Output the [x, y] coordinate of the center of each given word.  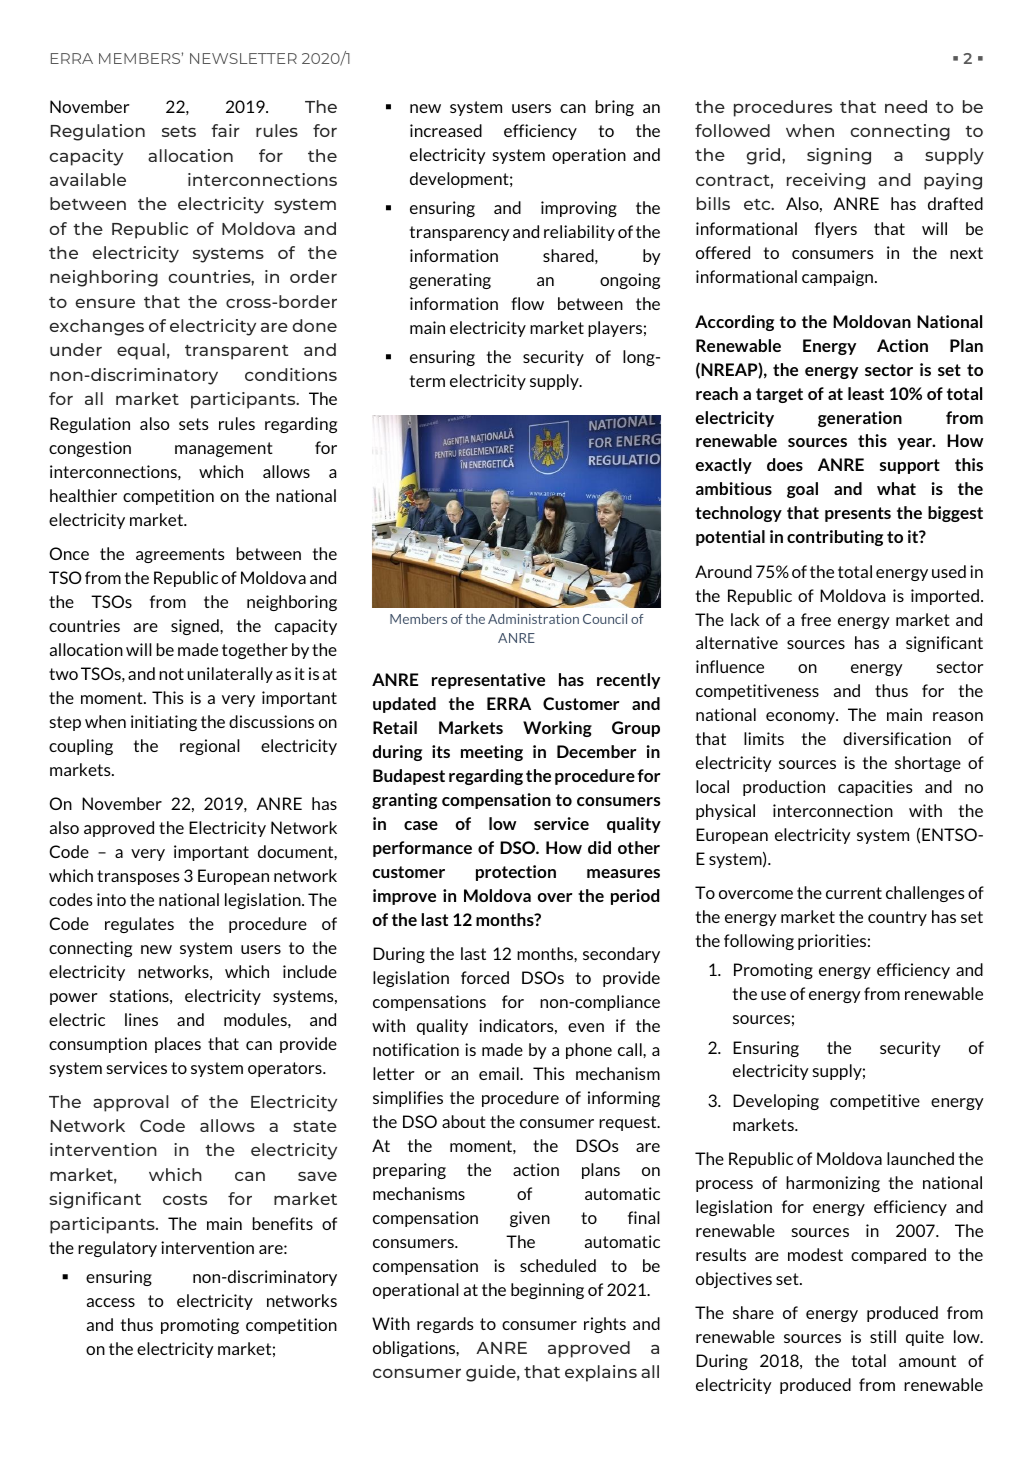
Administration [533, 619]
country [897, 918]
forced [485, 977]
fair [225, 130]
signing [839, 156]
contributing [835, 538]
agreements [180, 555]
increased [446, 130]
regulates [139, 925]
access [111, 1302]
